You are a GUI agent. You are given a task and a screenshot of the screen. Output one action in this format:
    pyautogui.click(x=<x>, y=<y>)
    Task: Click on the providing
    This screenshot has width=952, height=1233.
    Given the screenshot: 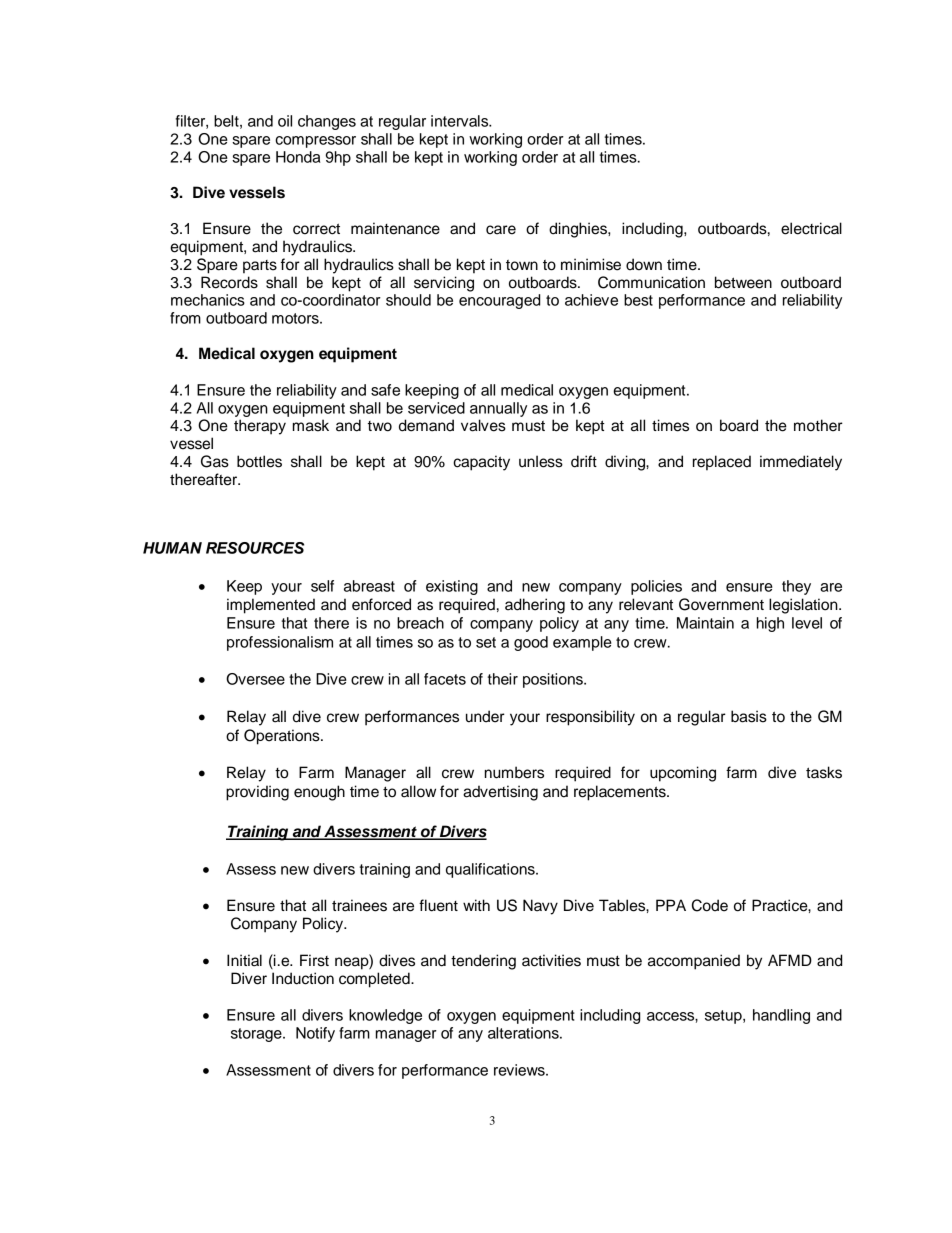 What is the action you would take?
    pyautogui.click(x=257, y=793)
